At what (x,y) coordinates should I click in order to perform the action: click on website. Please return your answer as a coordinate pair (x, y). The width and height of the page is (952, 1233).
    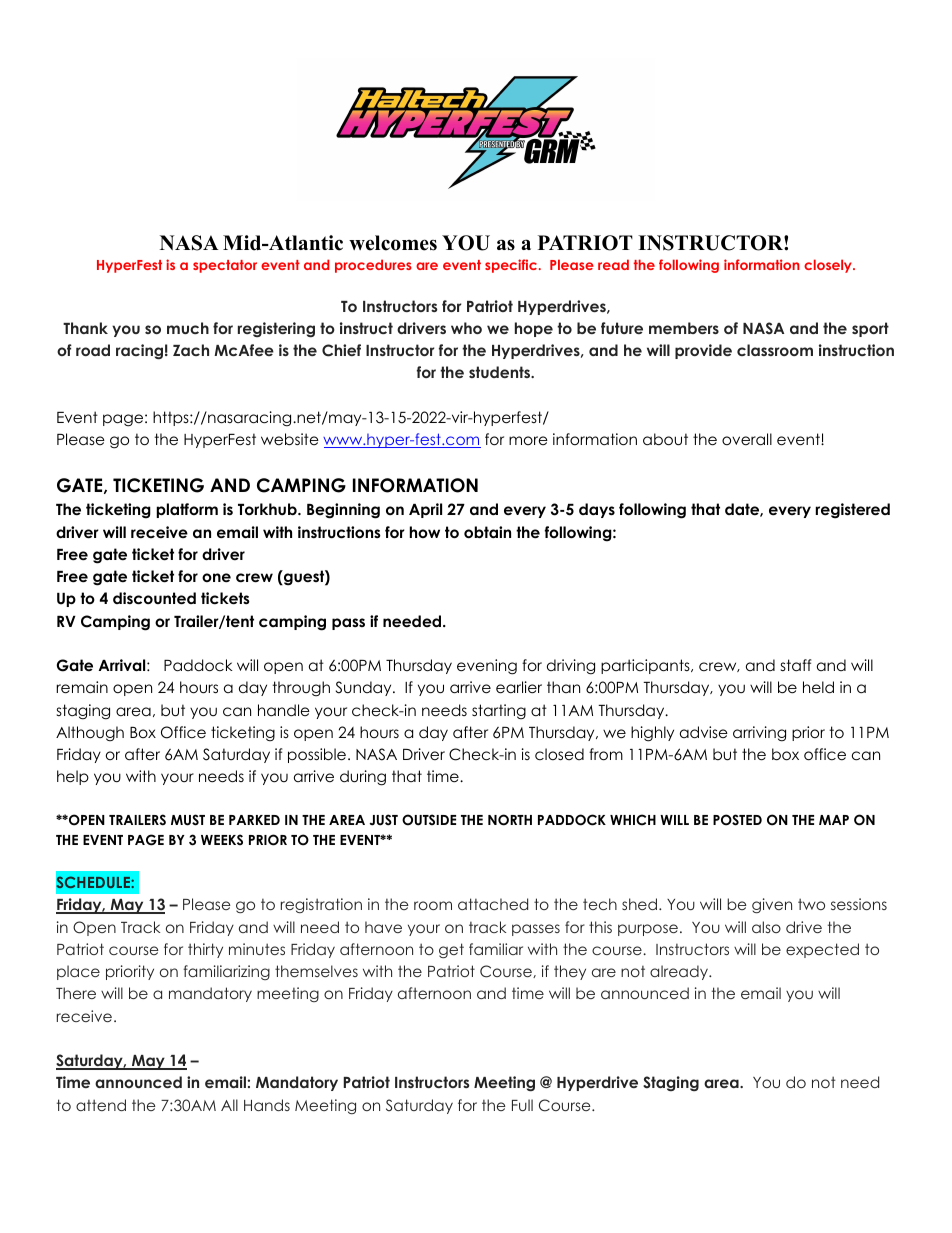
    Looking at the image, I should click on (290, 439).
